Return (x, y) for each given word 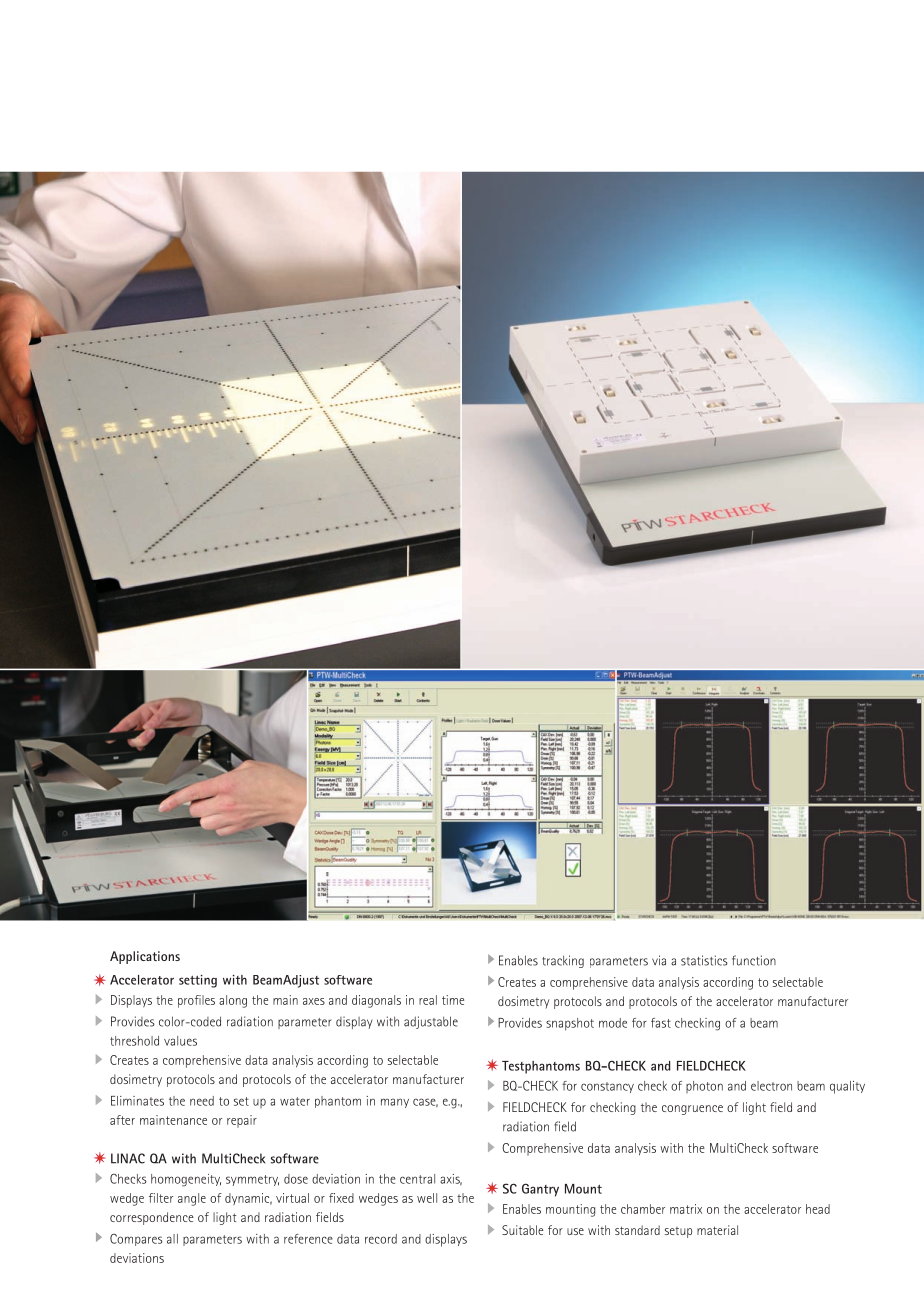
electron (771, 1086)
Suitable (522, 1230)
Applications (145, 957)
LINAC (128, 1158)
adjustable (431, 1022)
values (180, 1041)
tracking (563, 961)
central (417, 1179)
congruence (692, 1110)
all (172, 1239)
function (754, 960)
